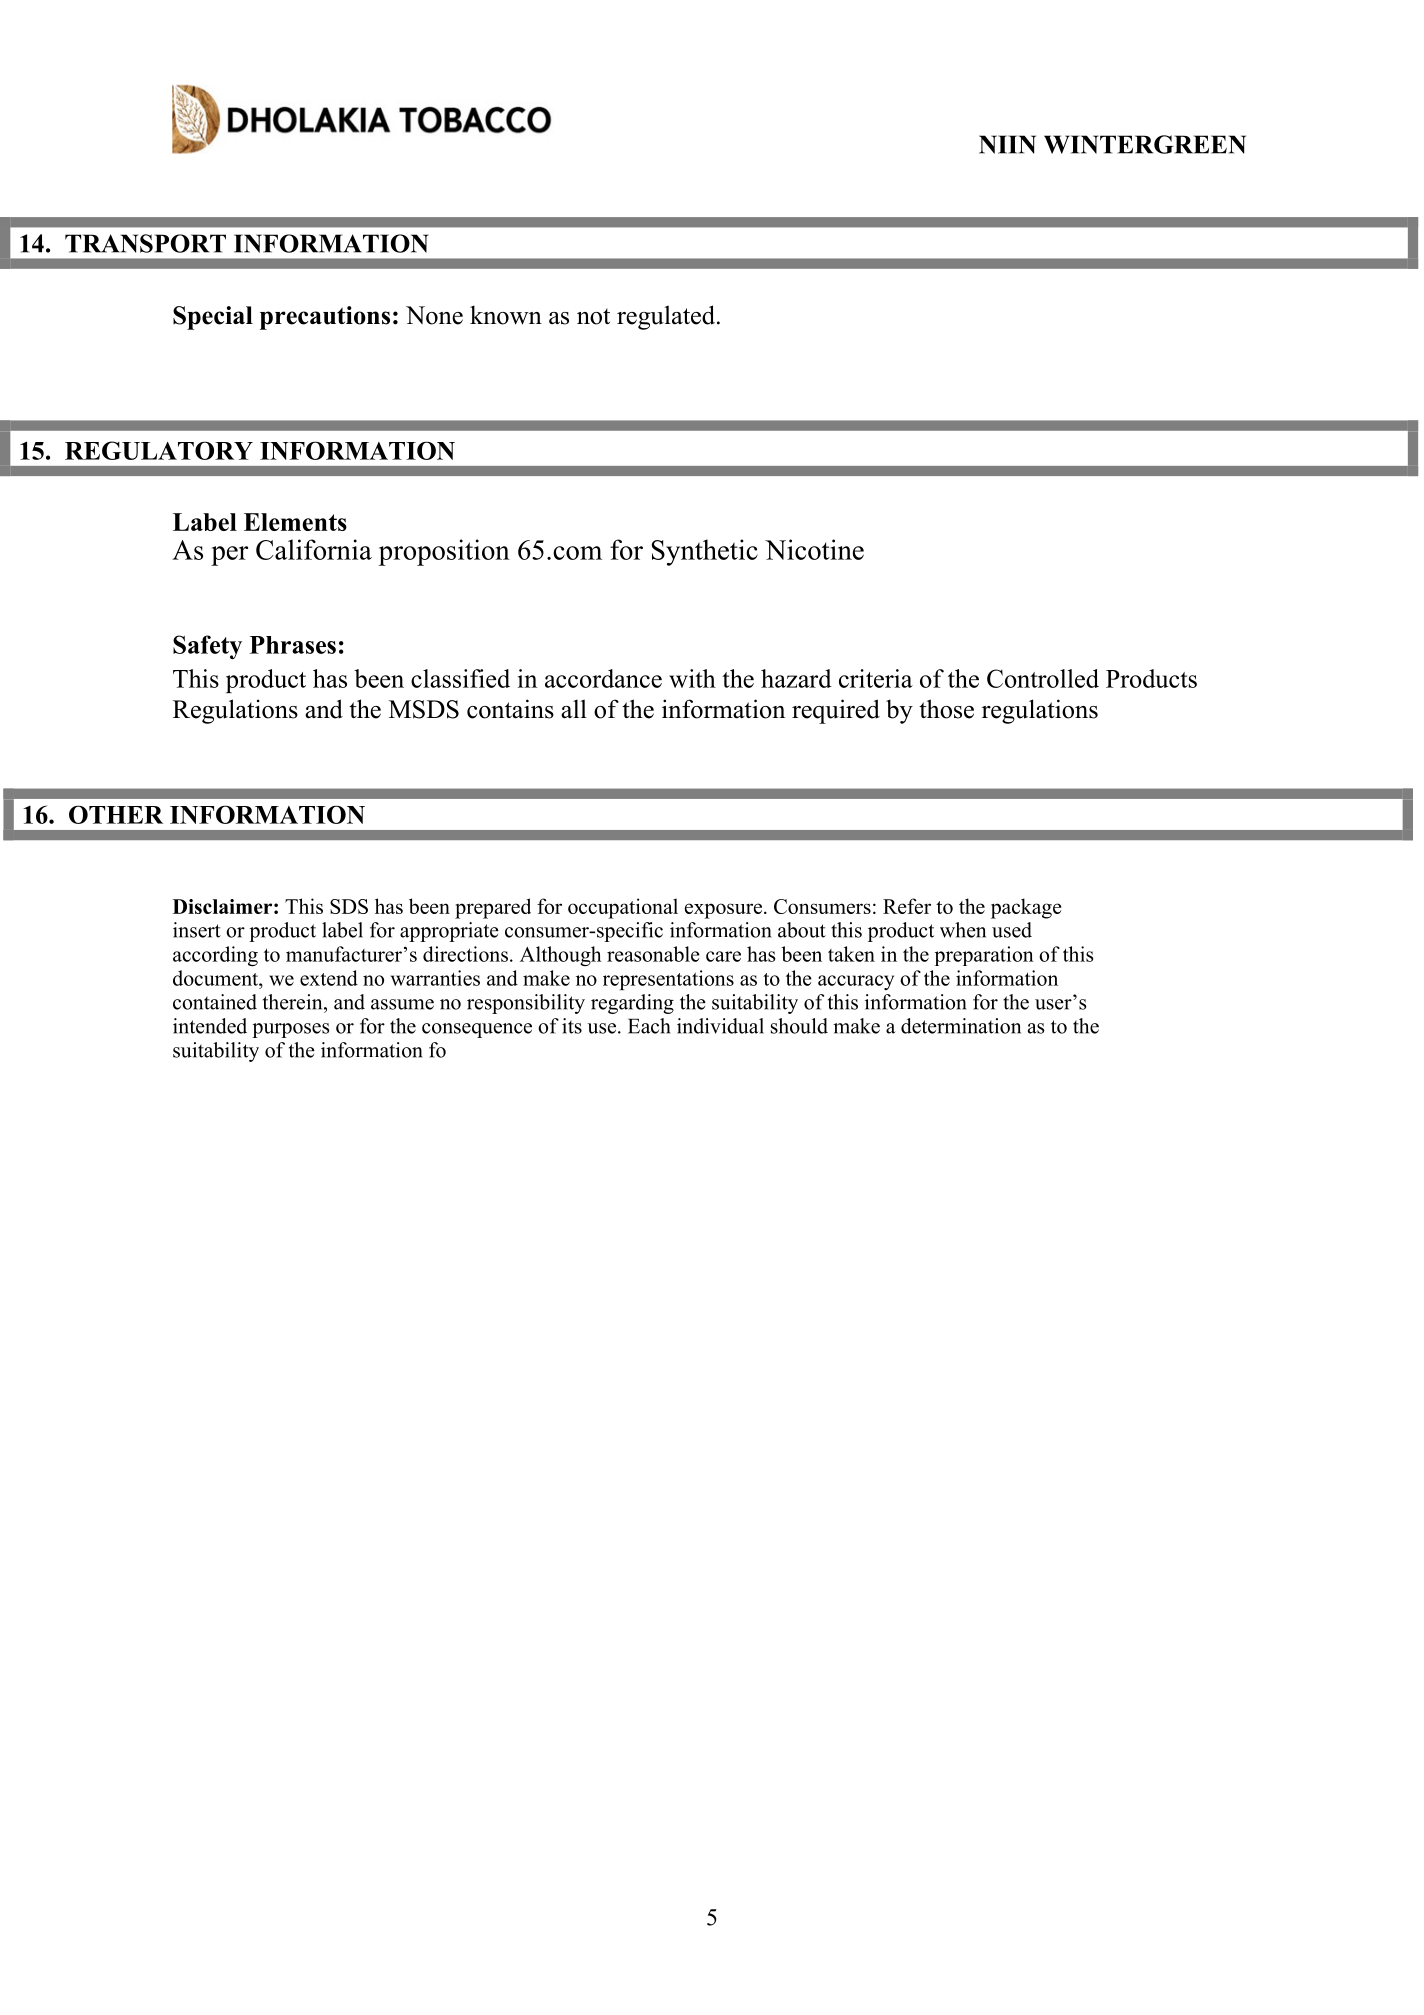 The width and height of the document is (1424, 2015). What do you see at coordinates (946, 709) in the document?
I see `those` at bounding box center [946, 709].
